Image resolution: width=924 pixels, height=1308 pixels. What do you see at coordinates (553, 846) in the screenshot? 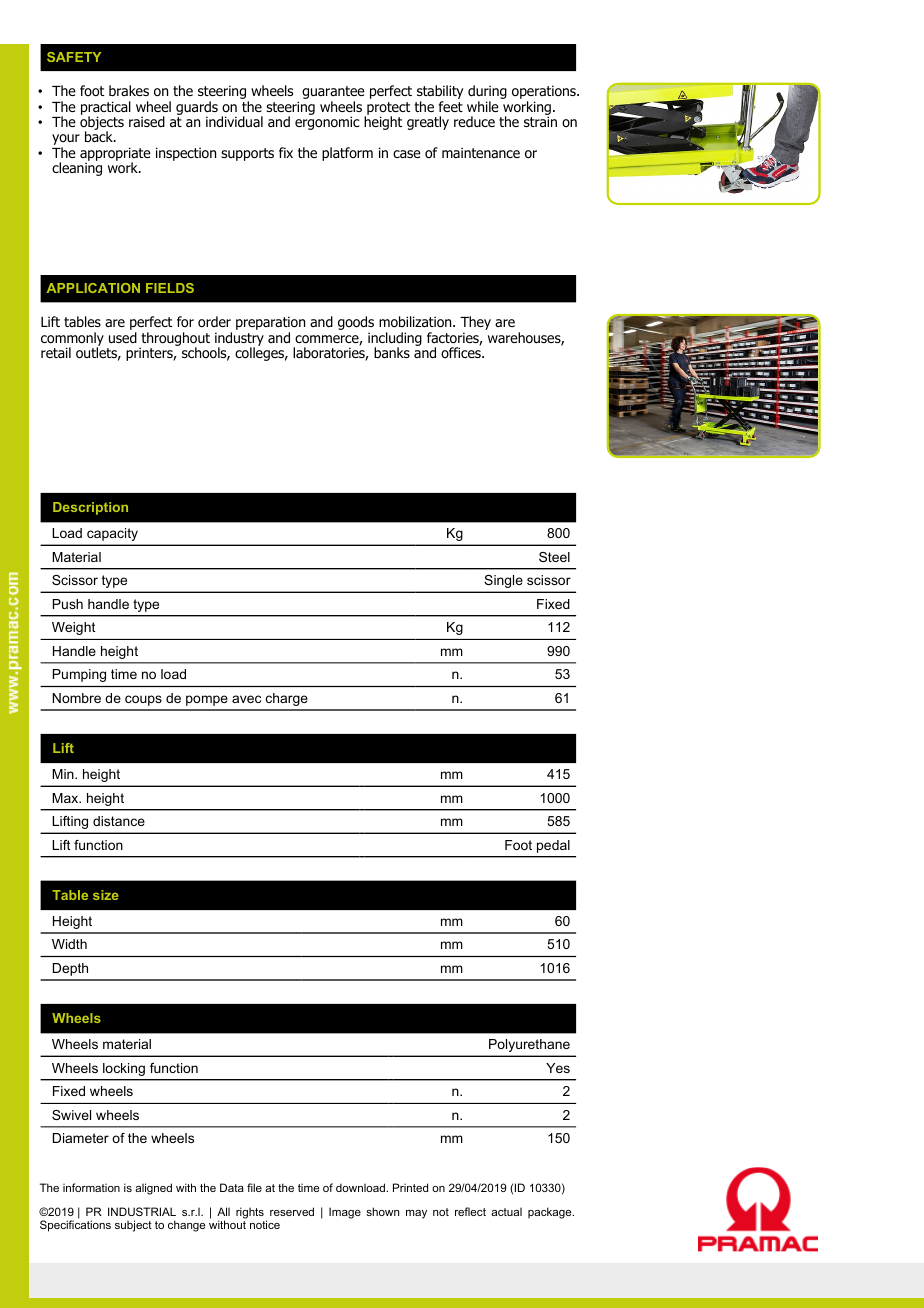
I see `pedal` at bounding box center [553, 846].
